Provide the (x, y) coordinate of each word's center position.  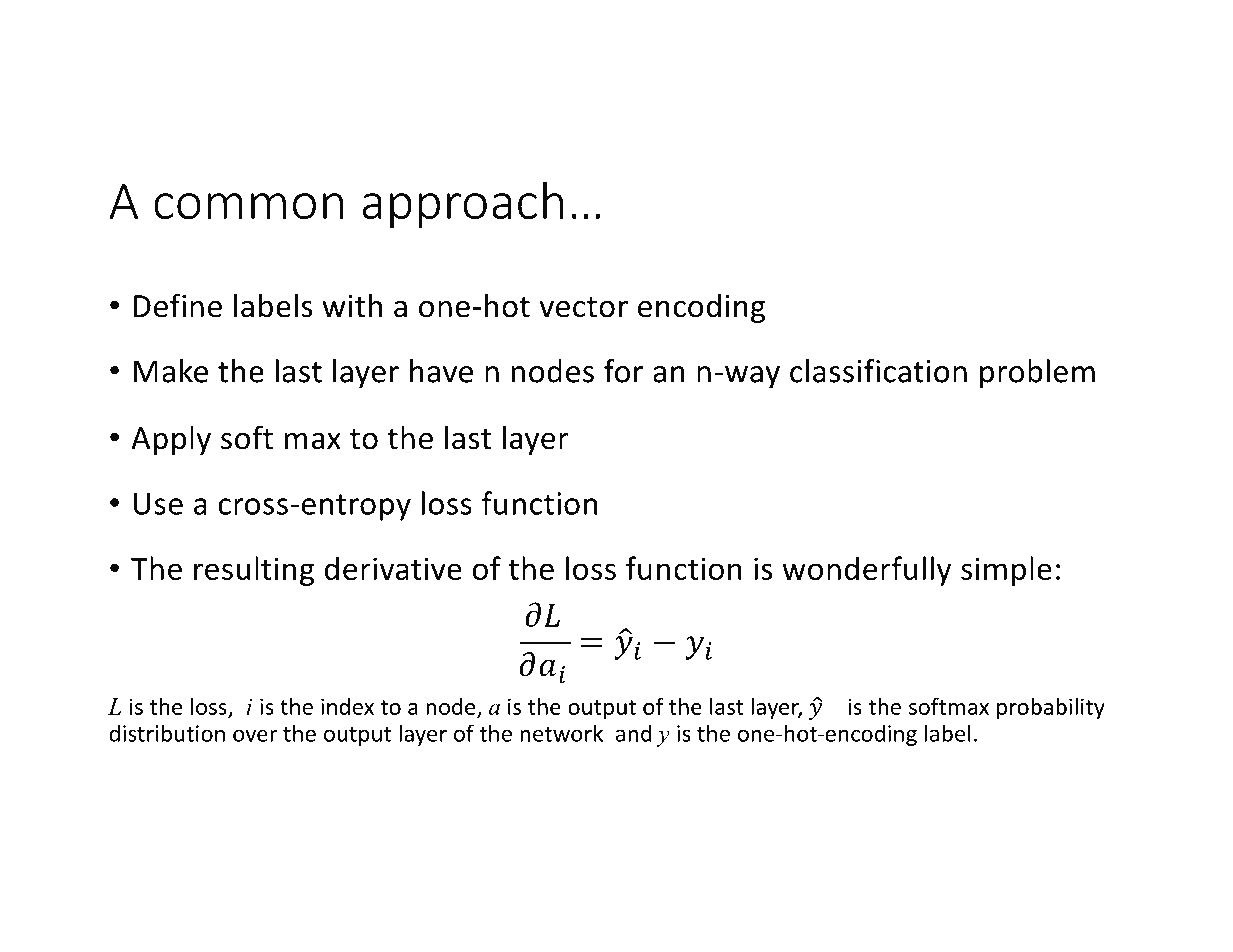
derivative (393, 568)
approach (462, 205)
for (623, 371)
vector (583, 307)
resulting (254, 571)
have (441, 371)
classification (878, 371)
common (248, 206)
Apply (171, 440)
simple (1006, 571)
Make (171, 371)
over (255, 735)
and (634, 733)
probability (1051, 708)
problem (1037, 374)
